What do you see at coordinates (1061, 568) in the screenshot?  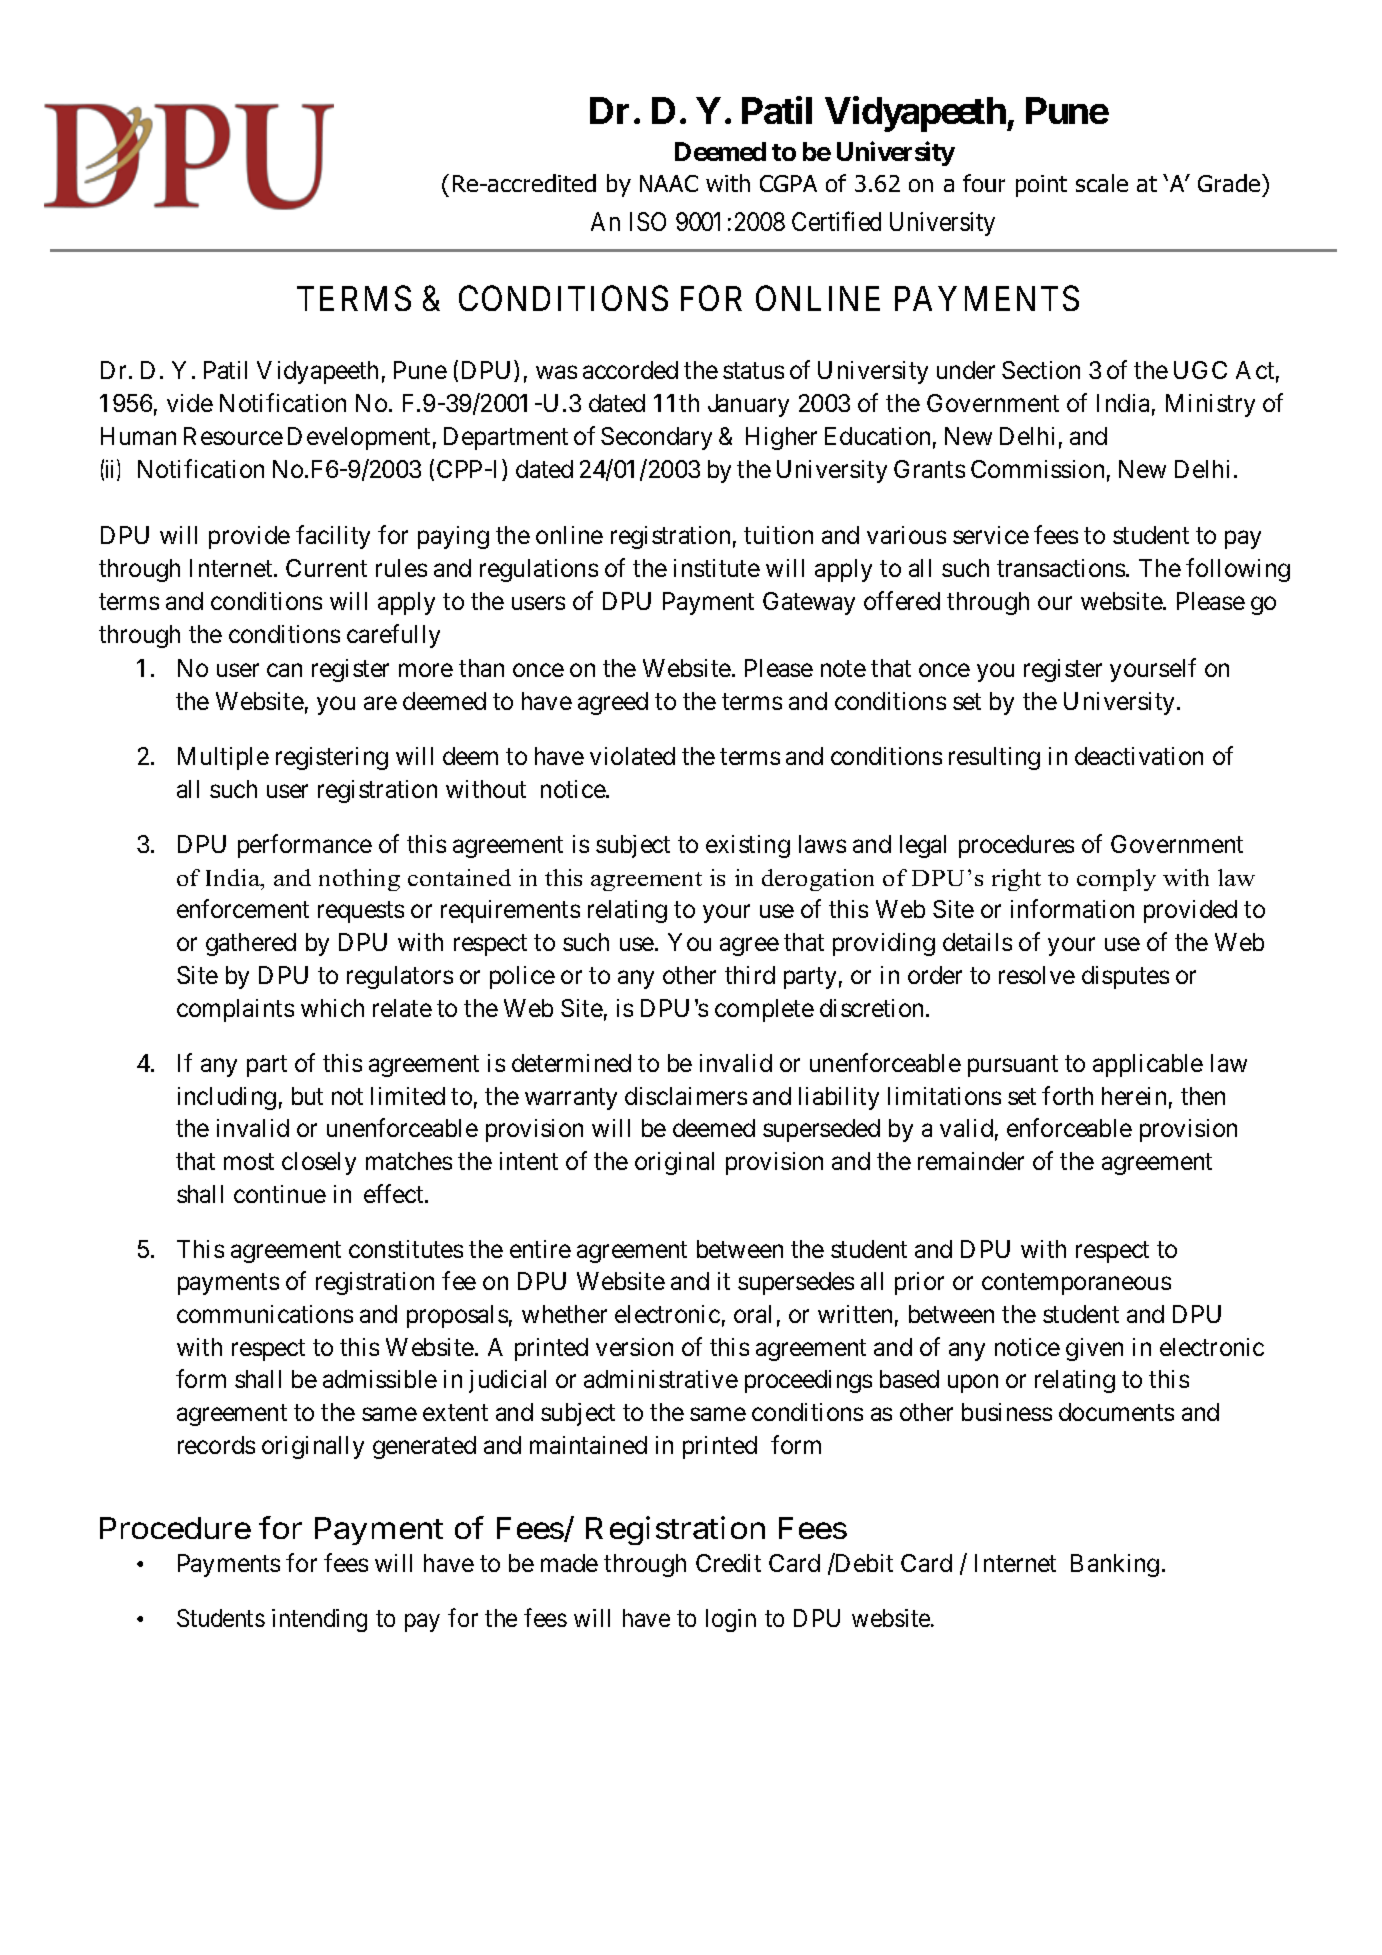 I see `transactions` at bounding box center [1061, 568].
